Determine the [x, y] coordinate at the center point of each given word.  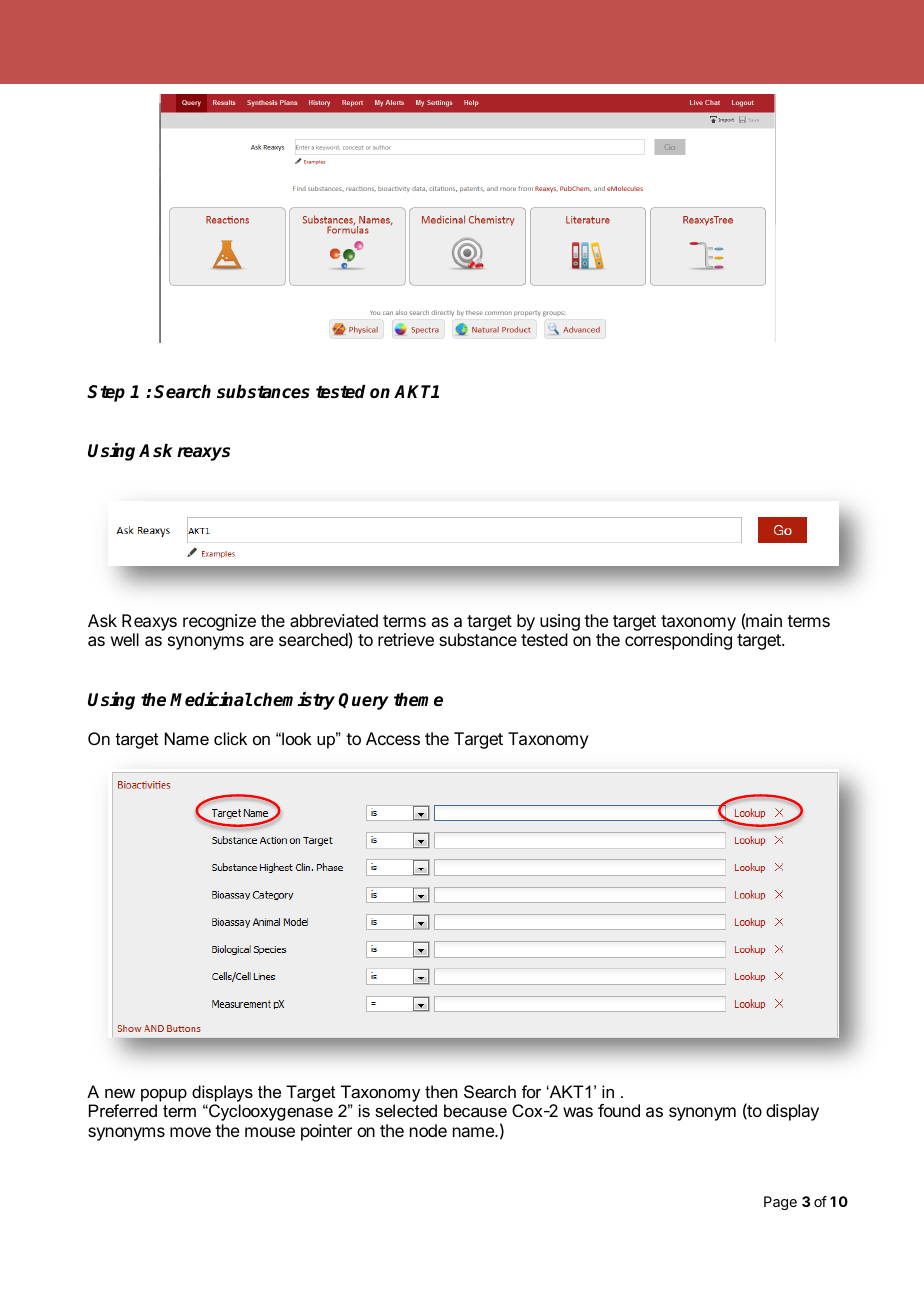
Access [393, 738]
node [428, 1130]
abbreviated [334, 620]
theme [418, 700]
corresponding [678, 641]
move [190, 1132]
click [230, 738]
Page [780, 1203]
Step [106, 393]
